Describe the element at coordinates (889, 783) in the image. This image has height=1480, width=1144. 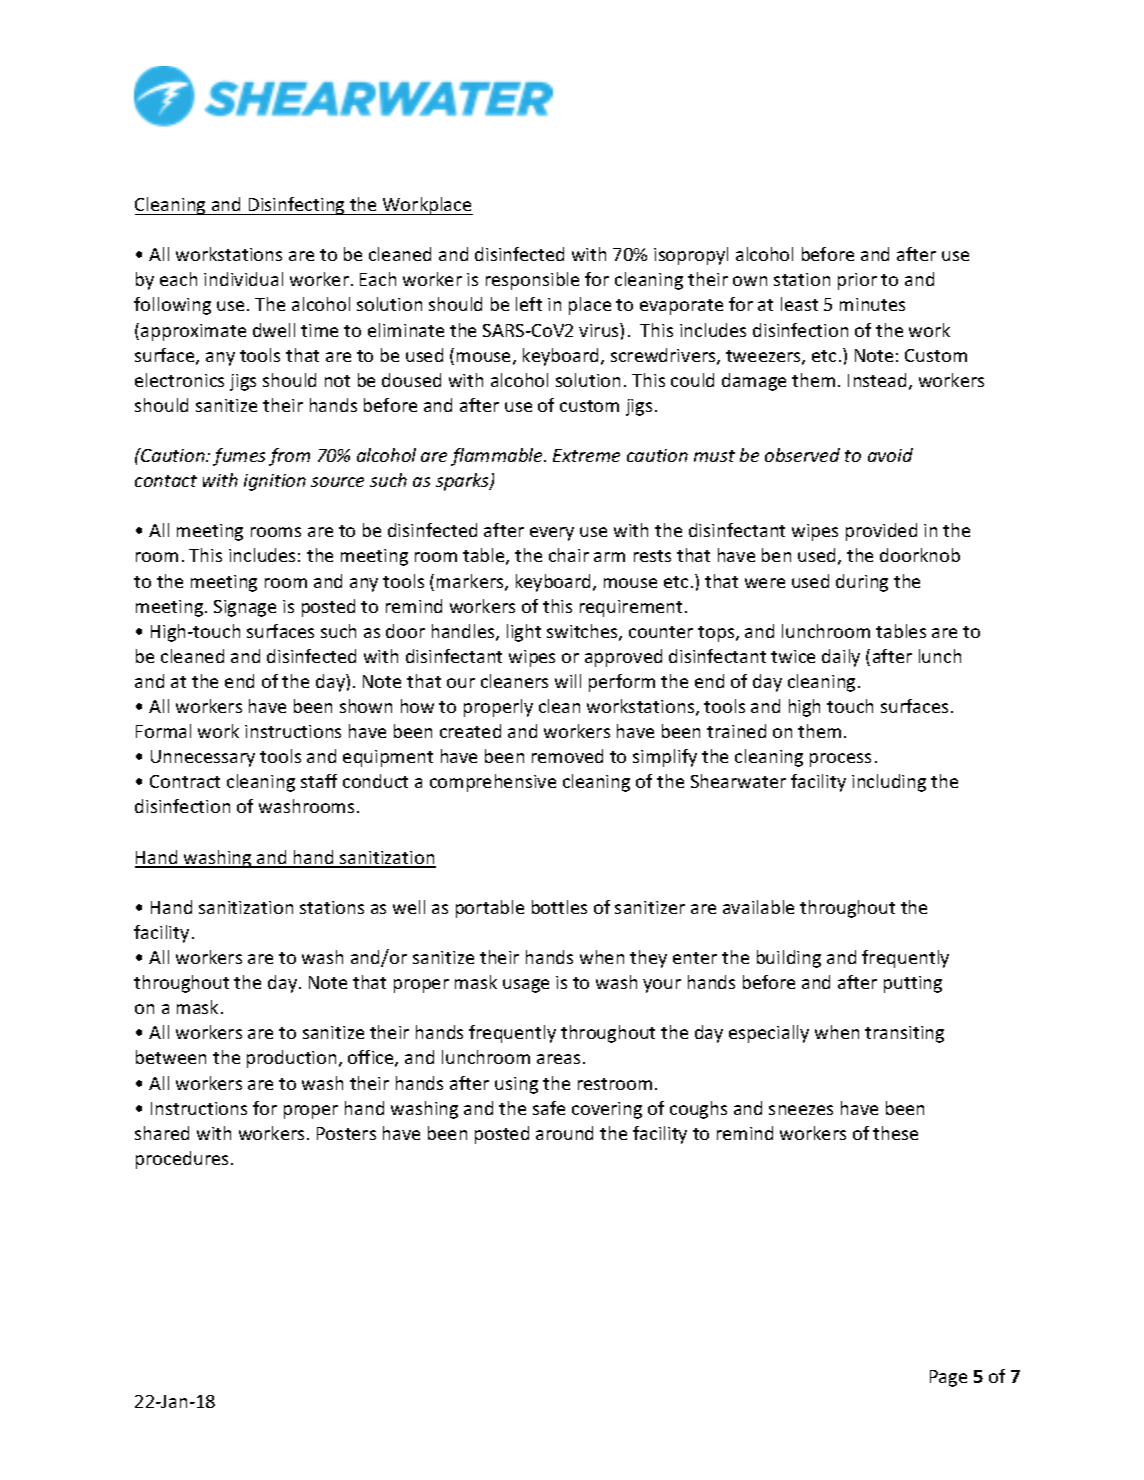
I see `including` at that location.
